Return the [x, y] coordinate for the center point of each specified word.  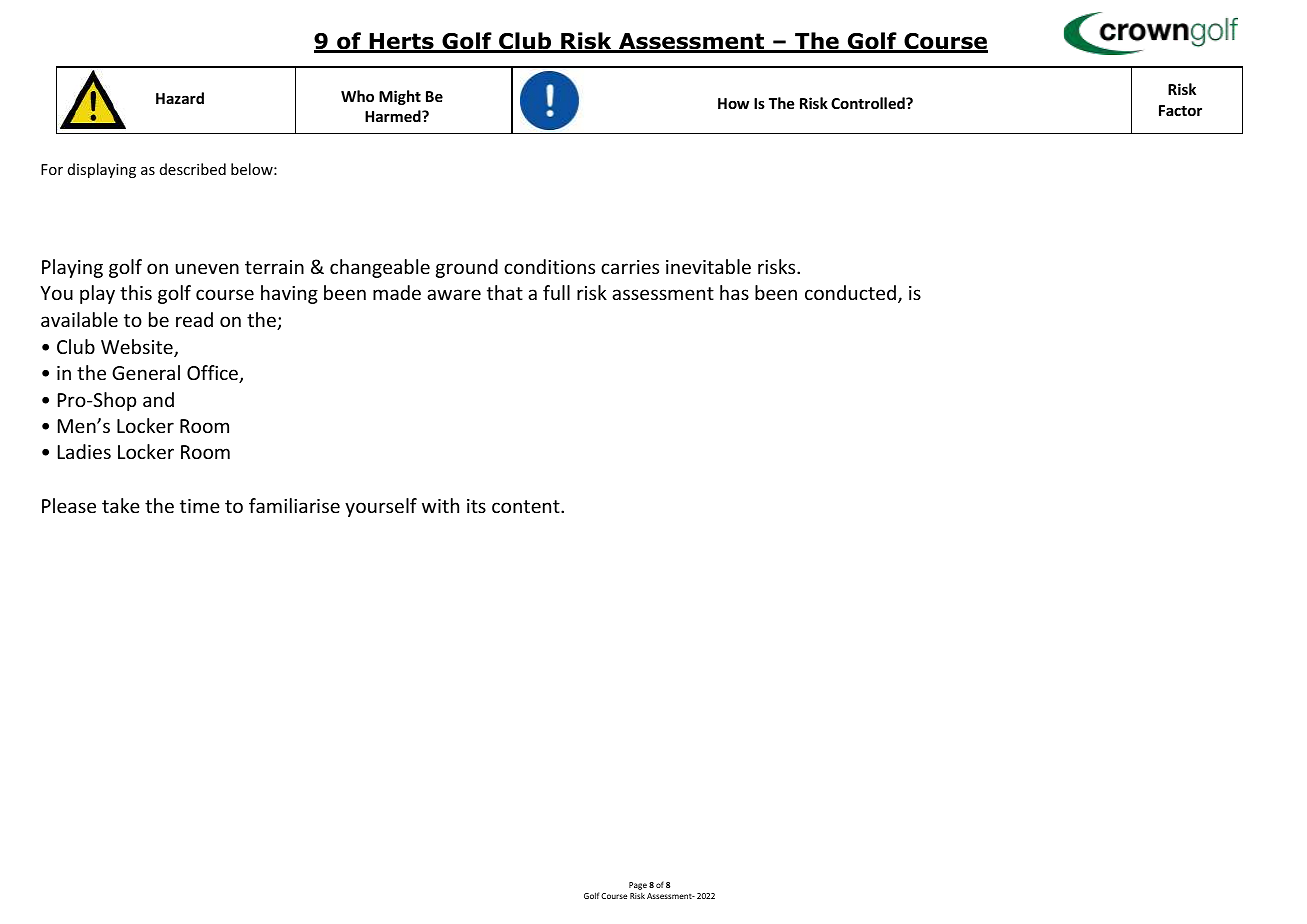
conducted [850, 292]
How [733, 103]
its [476, 506]
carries [630, 267]
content [527, 506]
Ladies [84, 451]
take [121, 505]
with [440, 505]
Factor [1180, 110]
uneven [207, 268]
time [200, 506]
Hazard [180, 98]
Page [638, 886]
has [734, 292]
